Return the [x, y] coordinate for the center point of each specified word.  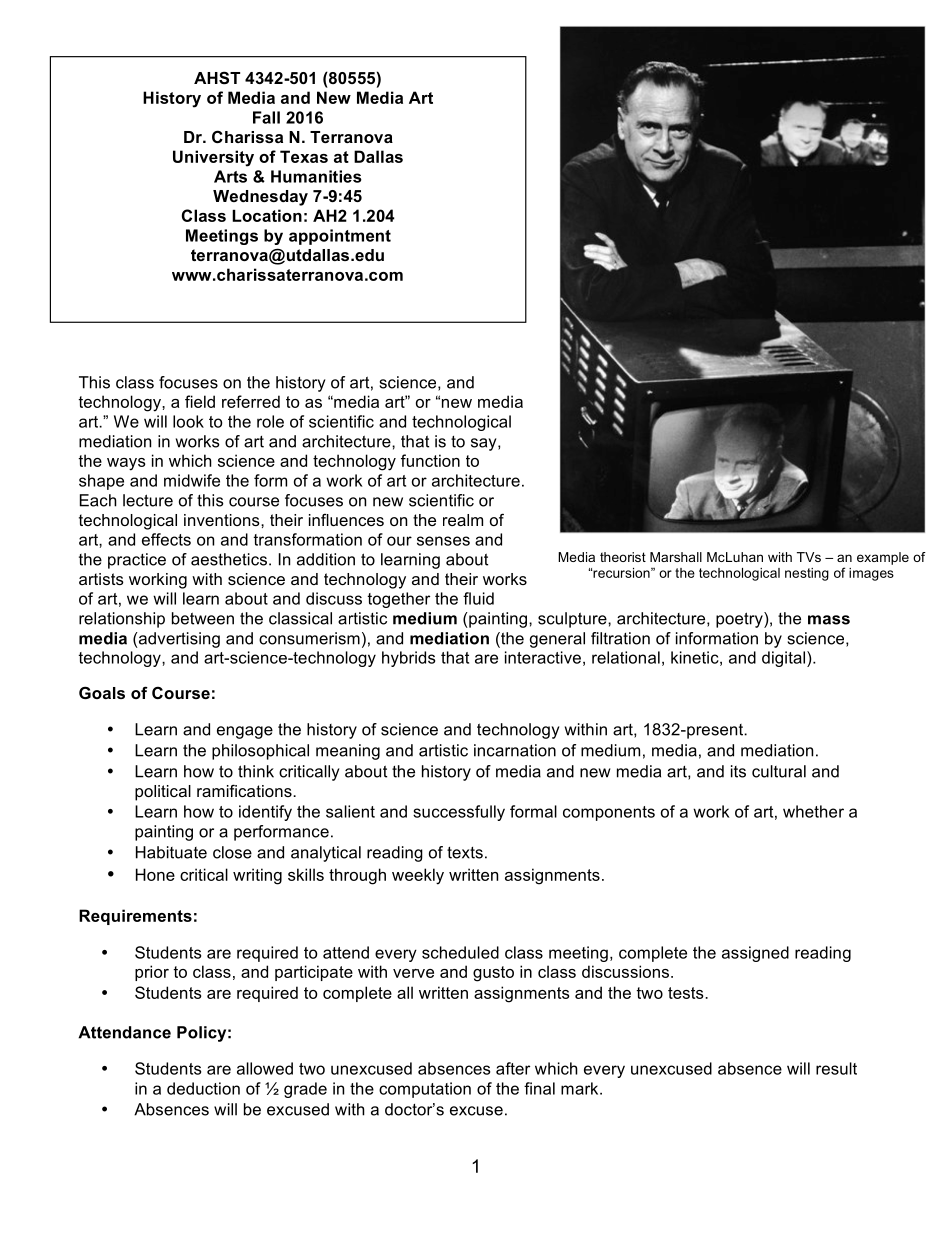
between [203, 618]
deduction [203, 1088]
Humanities [316, 176]
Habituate [171, 852]
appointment [340, 237]
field [200, 401]
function [430, 460]
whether [813, 811]
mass [829, 620]
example [883, 558]
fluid [478, 598]
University [213, 158]
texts [465, 853]
